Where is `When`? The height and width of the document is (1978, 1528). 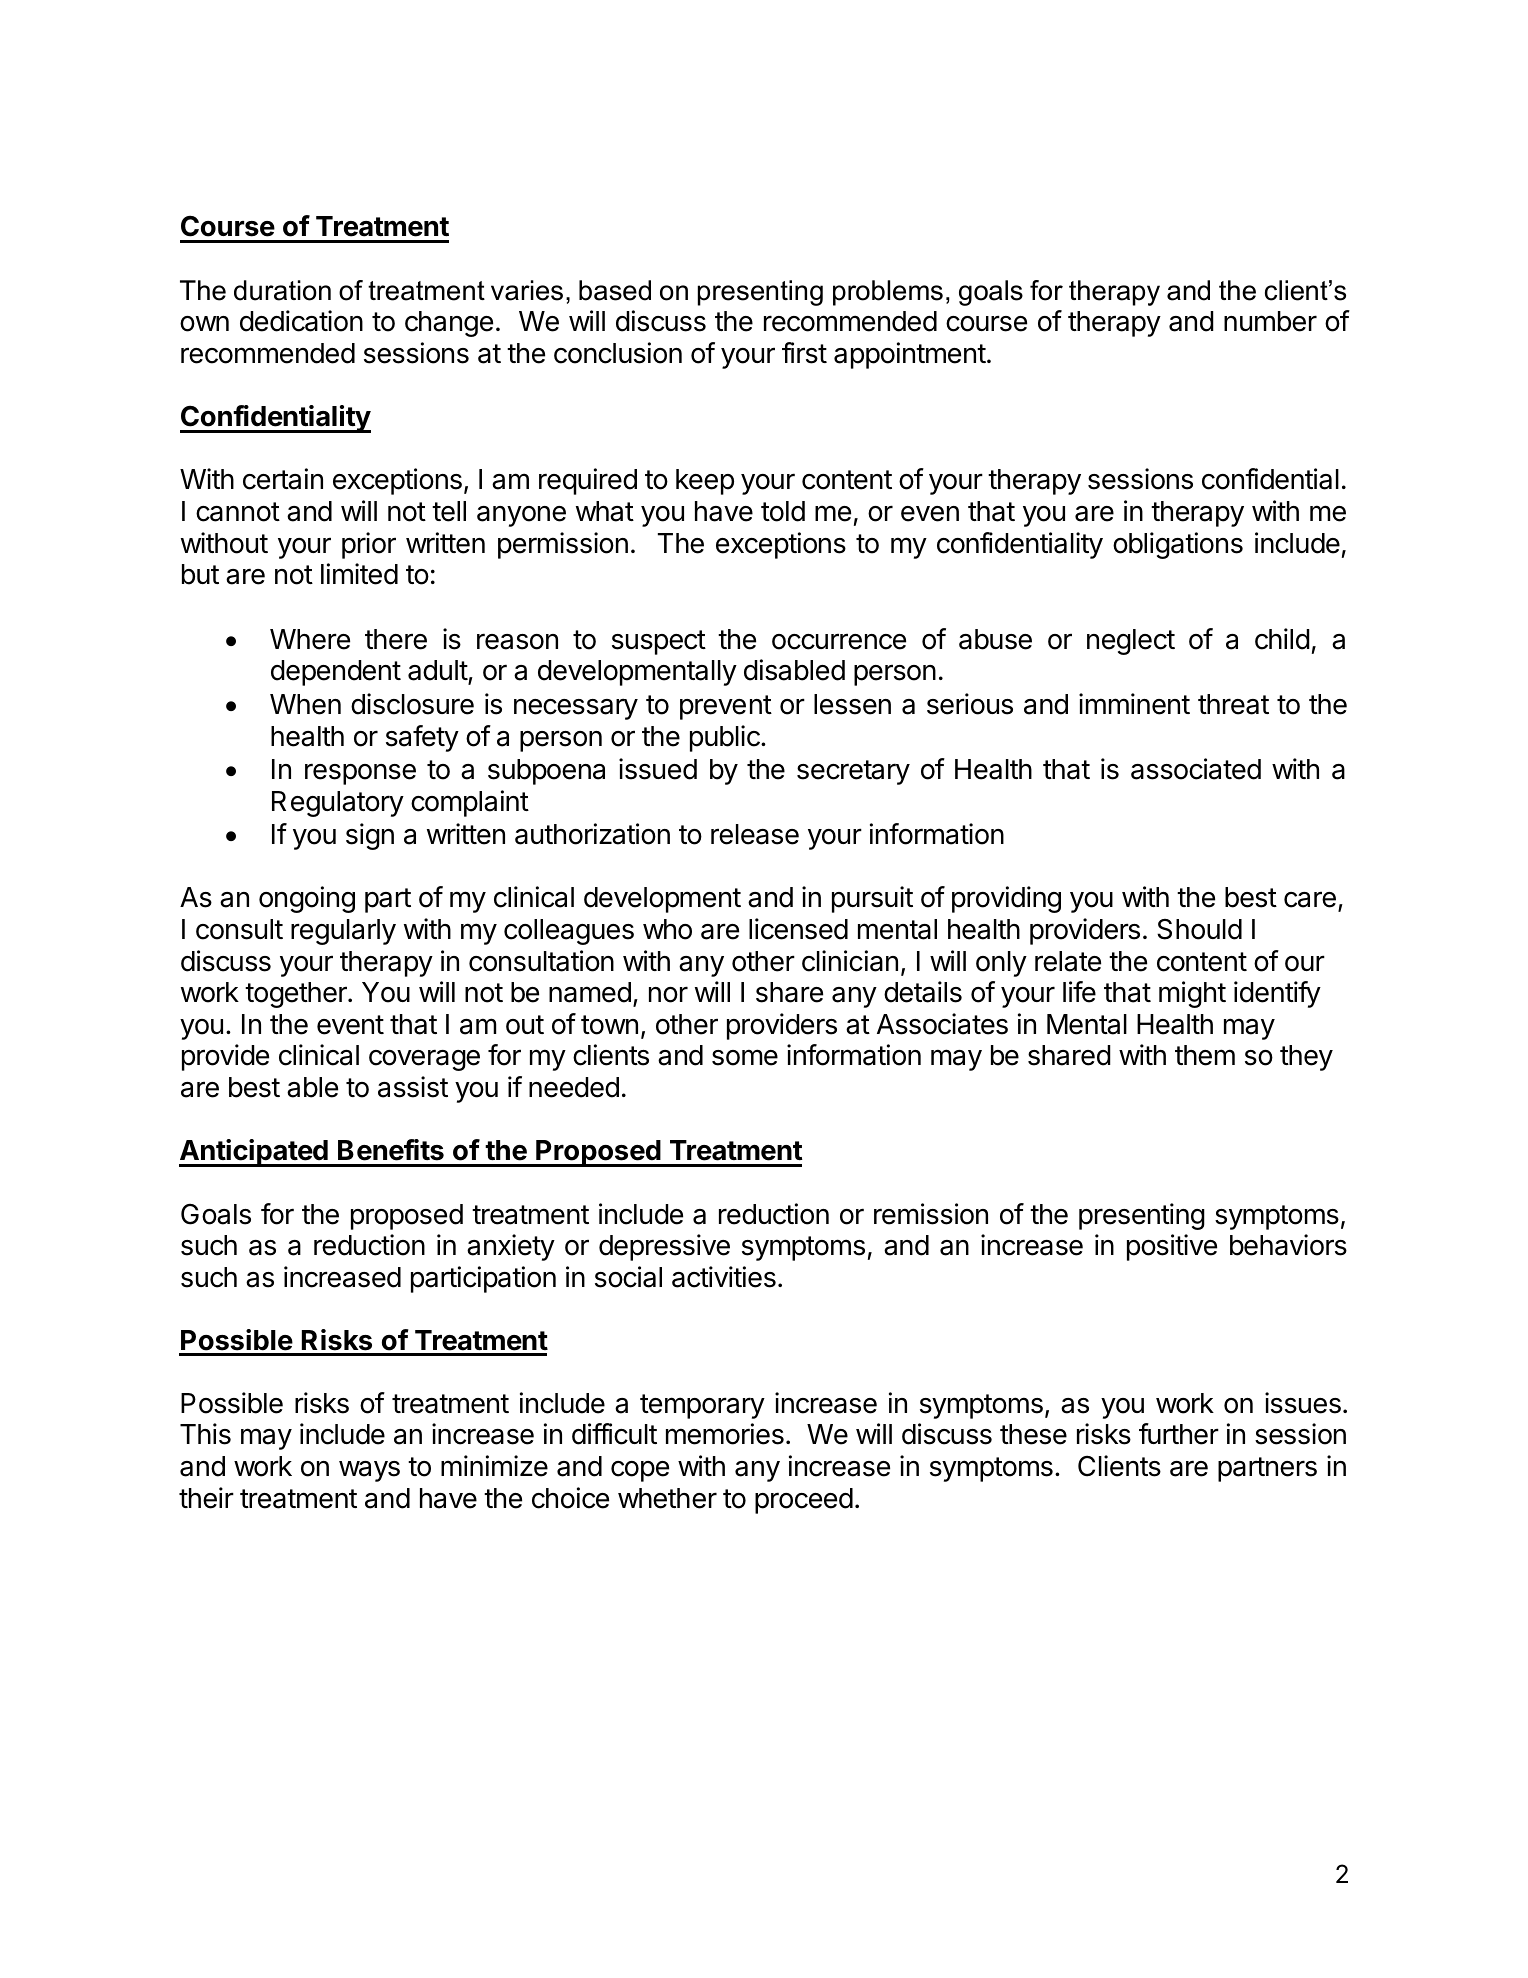
When is located at coordinates (305, 704).
